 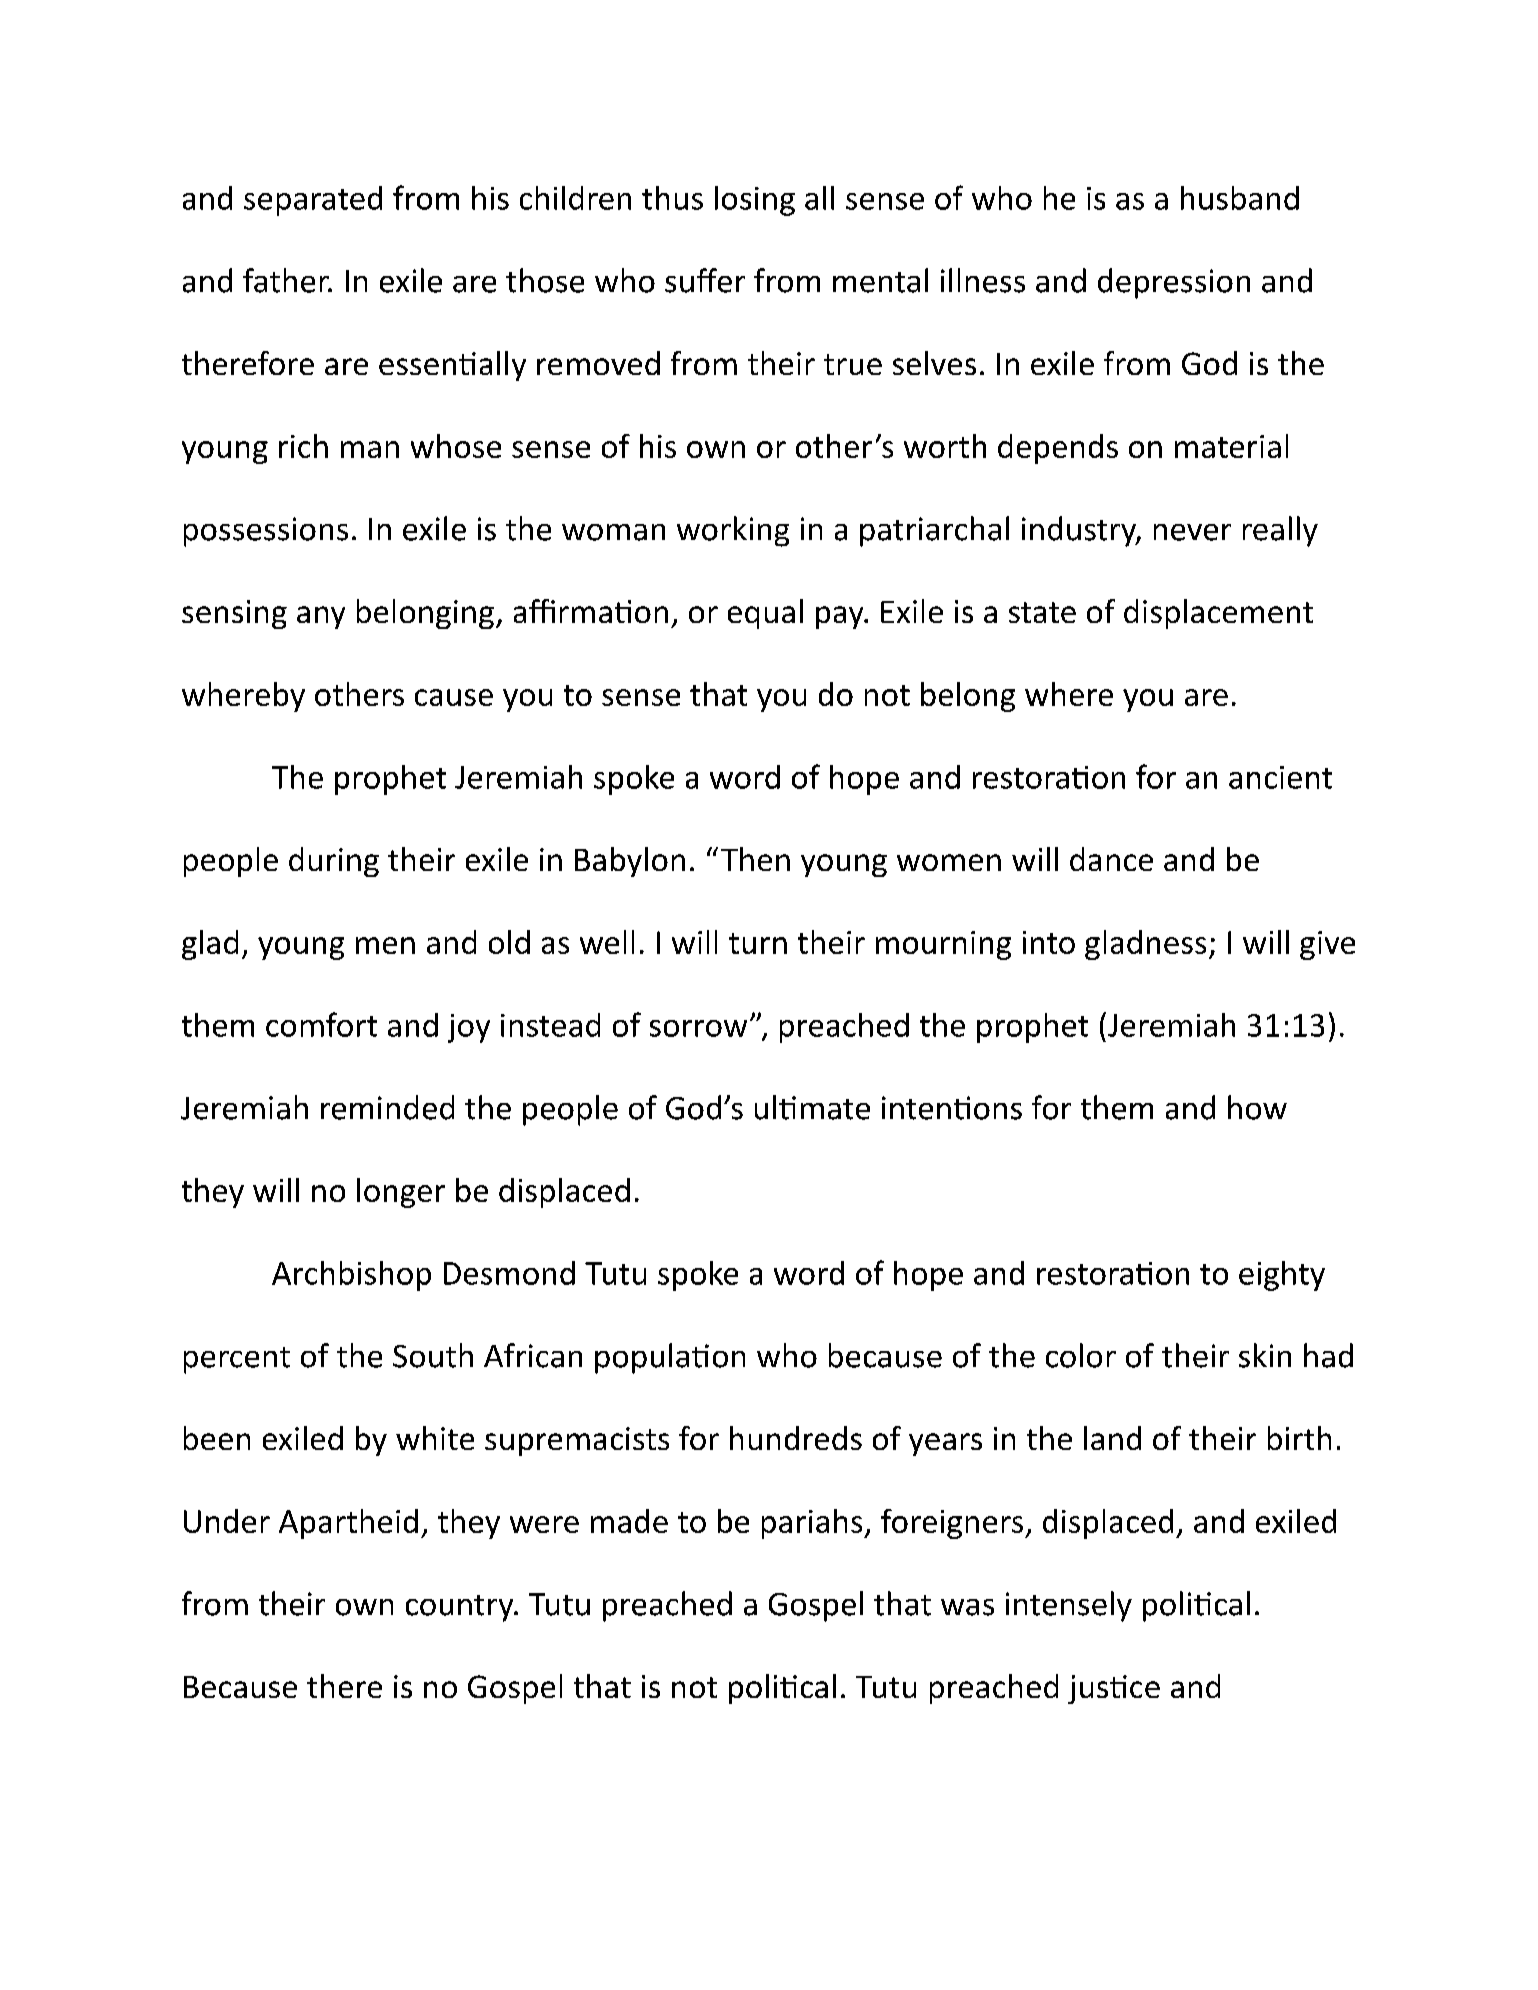 What do you see at coordinates (698, 1028) in the screenshot?
I see `sorrow` at bounding box center [698, 1028].
